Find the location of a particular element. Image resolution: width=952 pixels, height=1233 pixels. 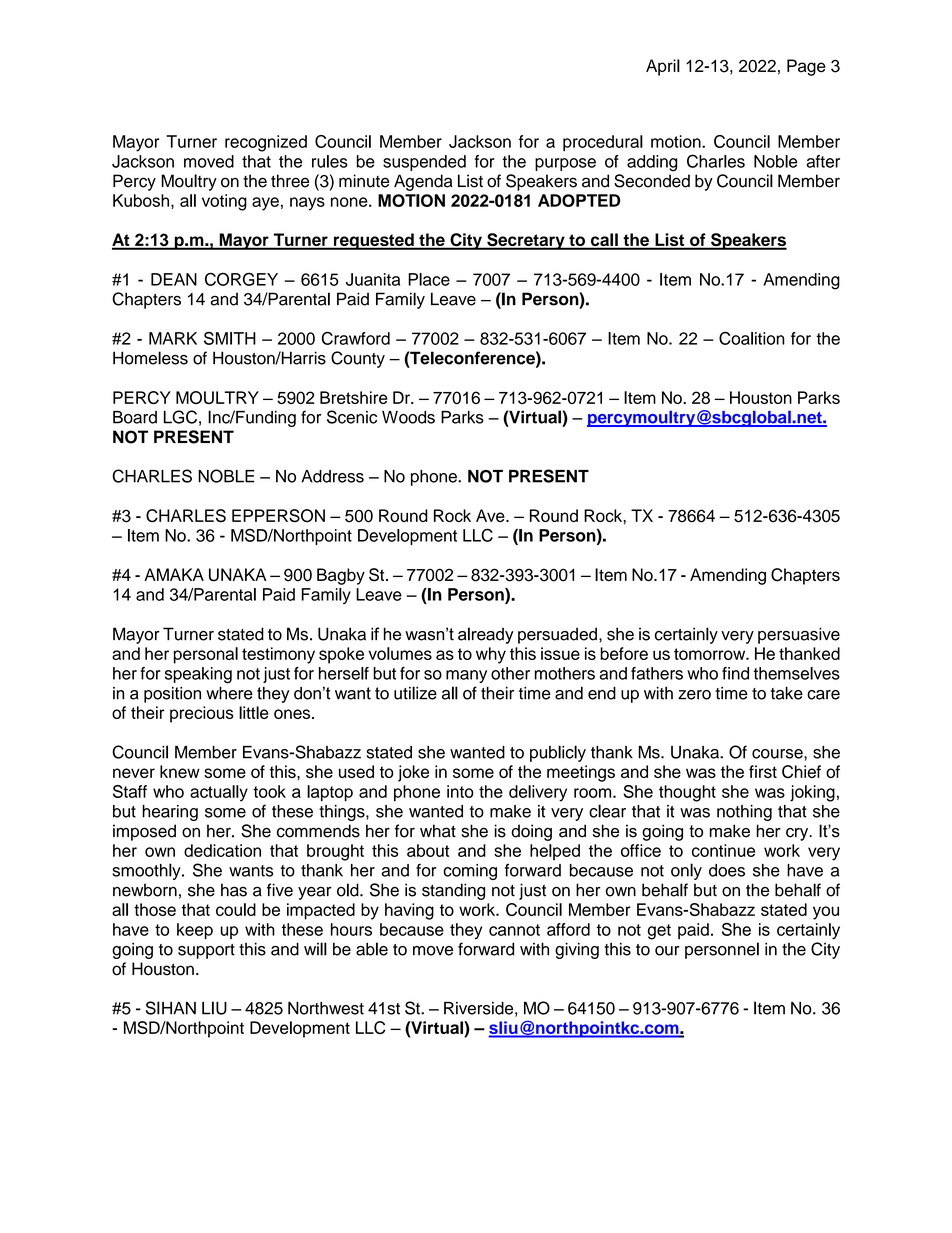

Page is located at coordinates (806, 67).
